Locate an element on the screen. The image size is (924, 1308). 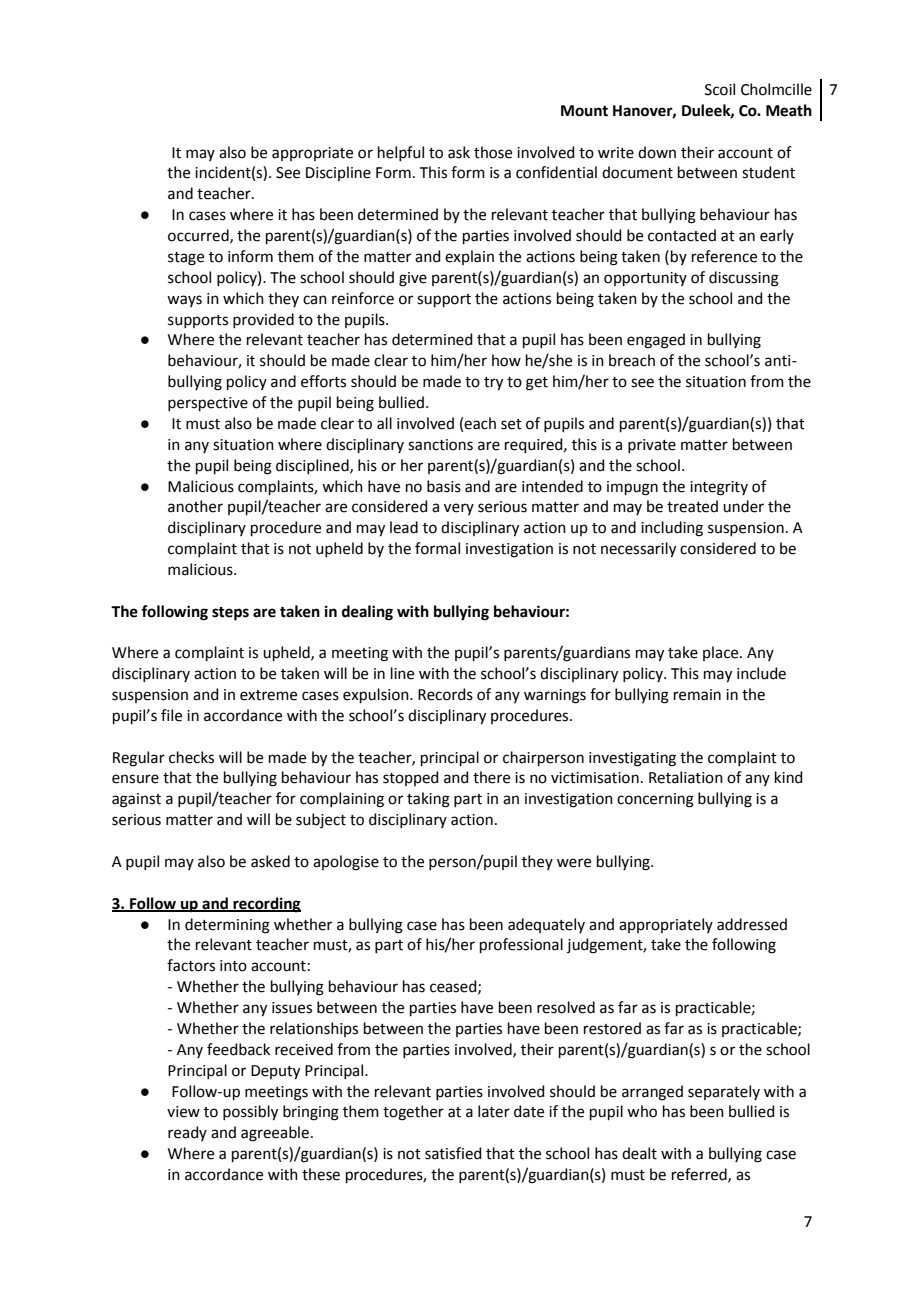
place is located at coordinates (722, 653).
